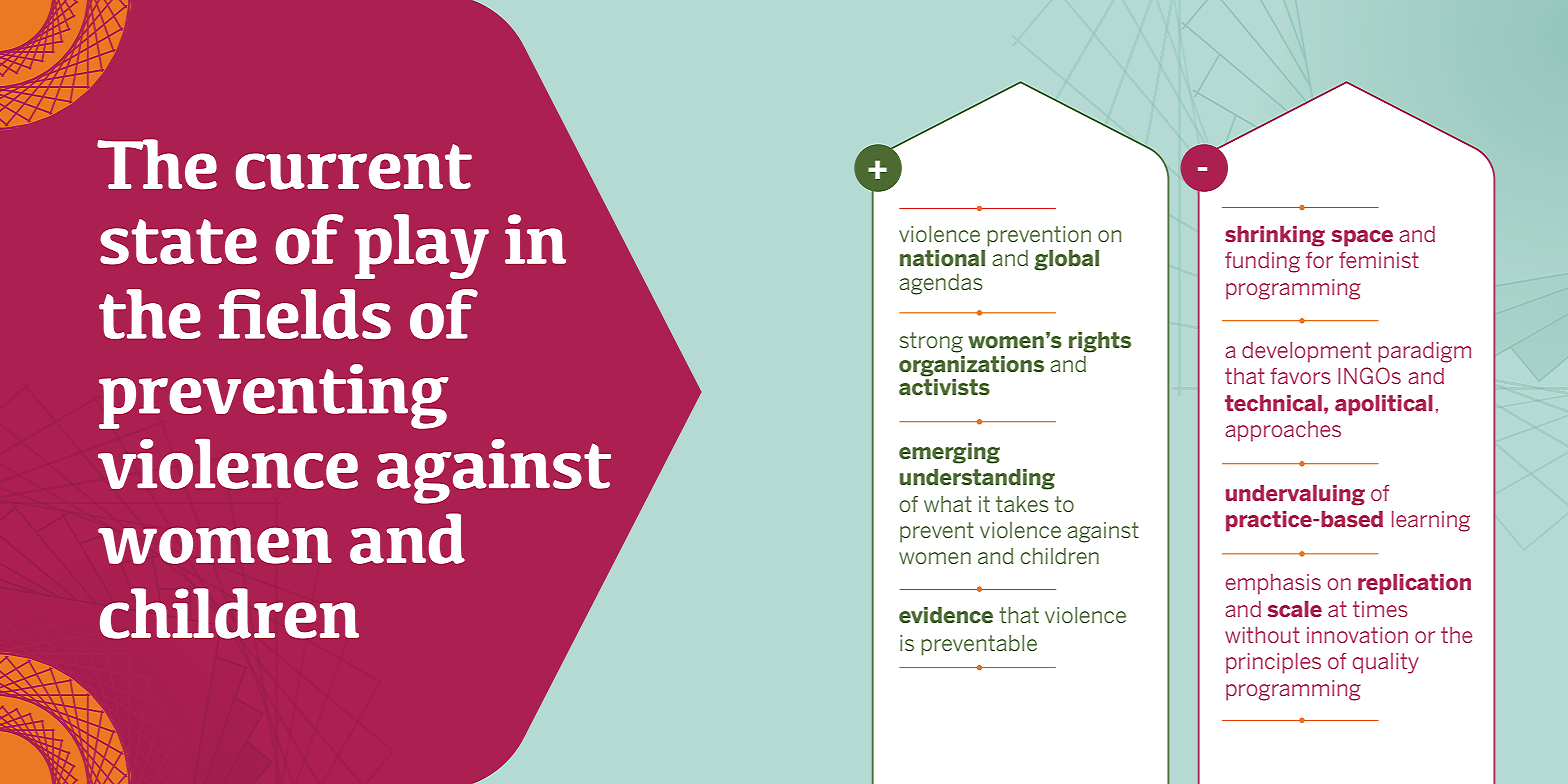 This document has height=784, width=1568. What do you see at coordinates (949, 453) in the document?
I see `emerging` at bounding box center [949, 453].
